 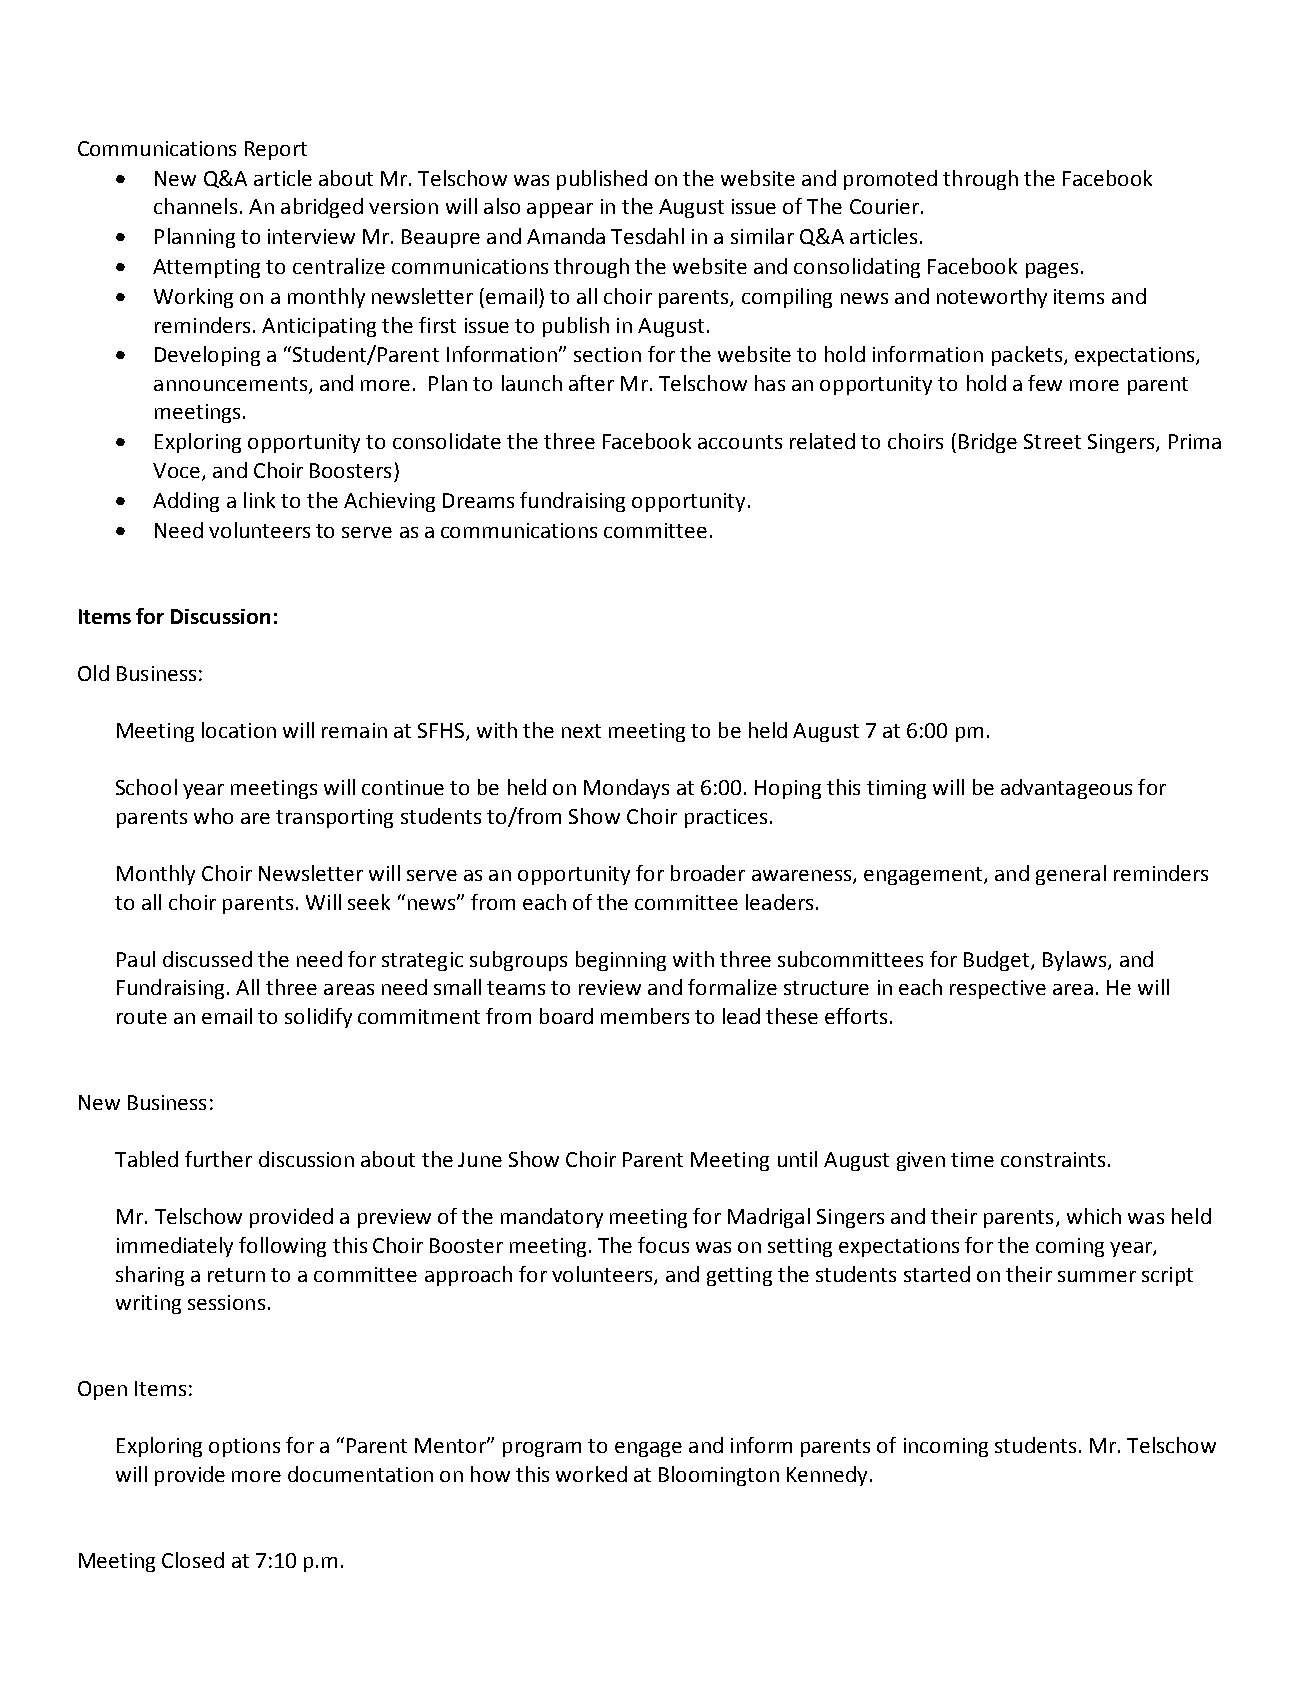 What do you see at coordinates (213, 816) in the image?
I see `who` at bounding box center [213, 816].
